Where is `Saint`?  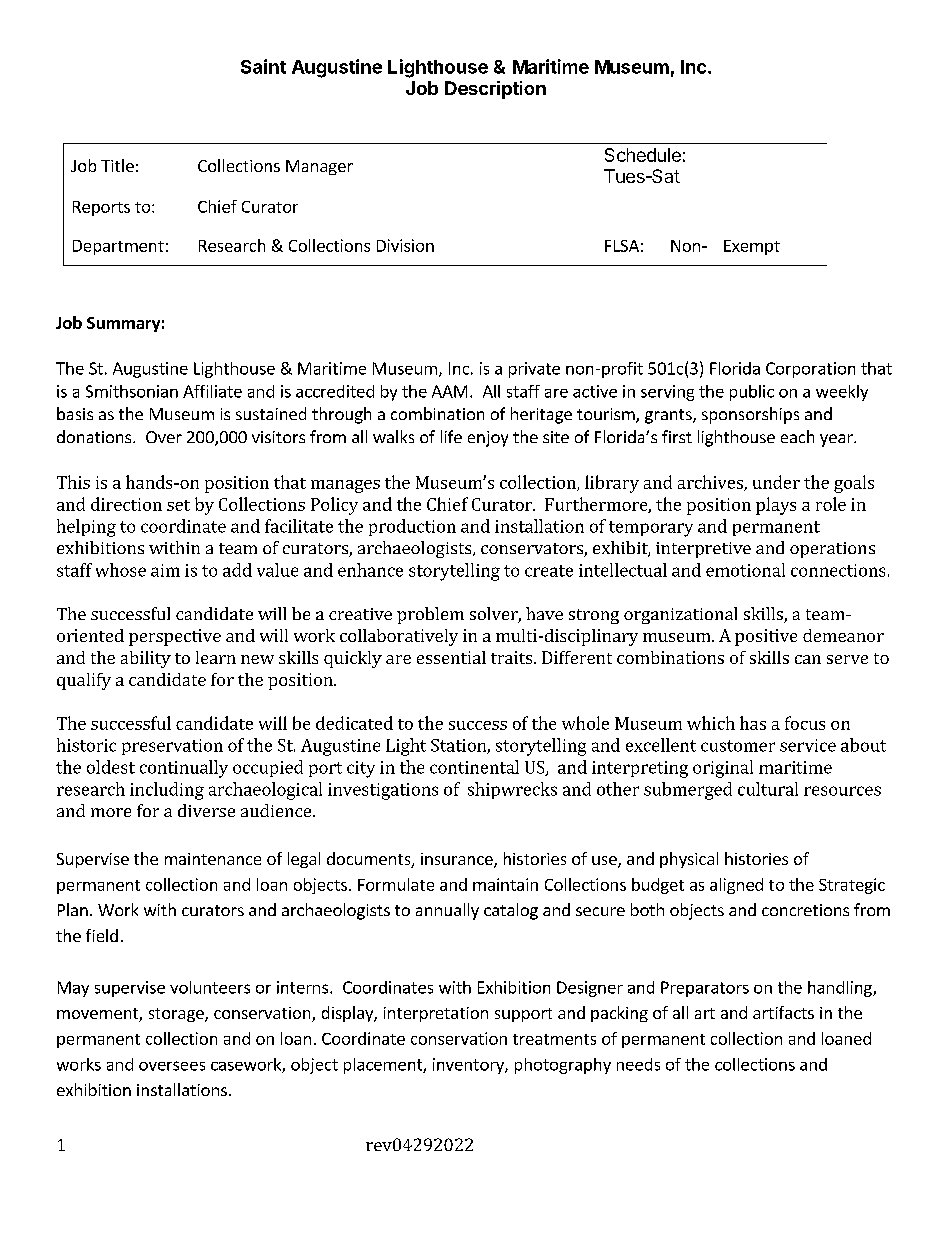
Saint is located at coordinates (263, 66).
